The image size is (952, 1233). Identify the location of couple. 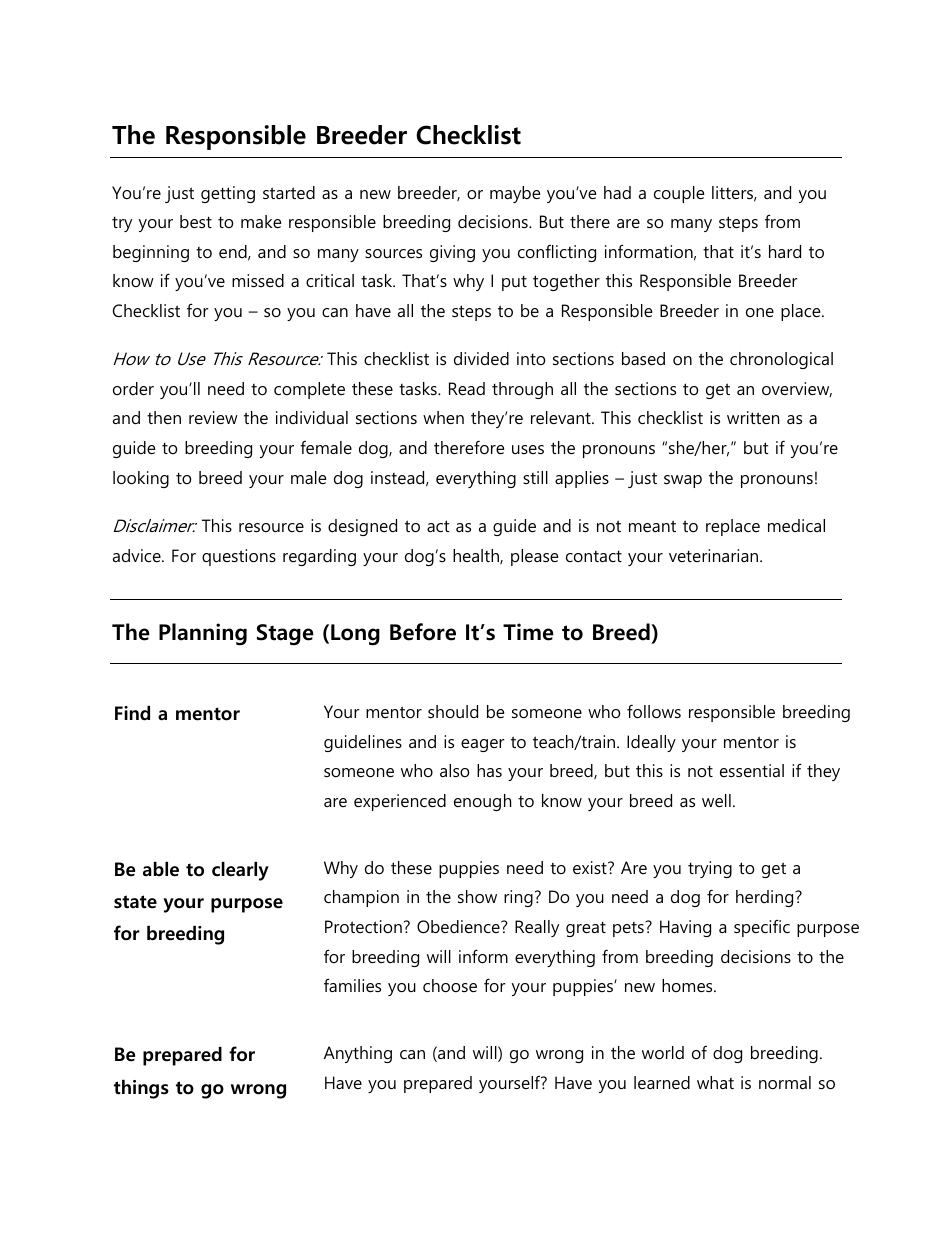
(679, 194).
